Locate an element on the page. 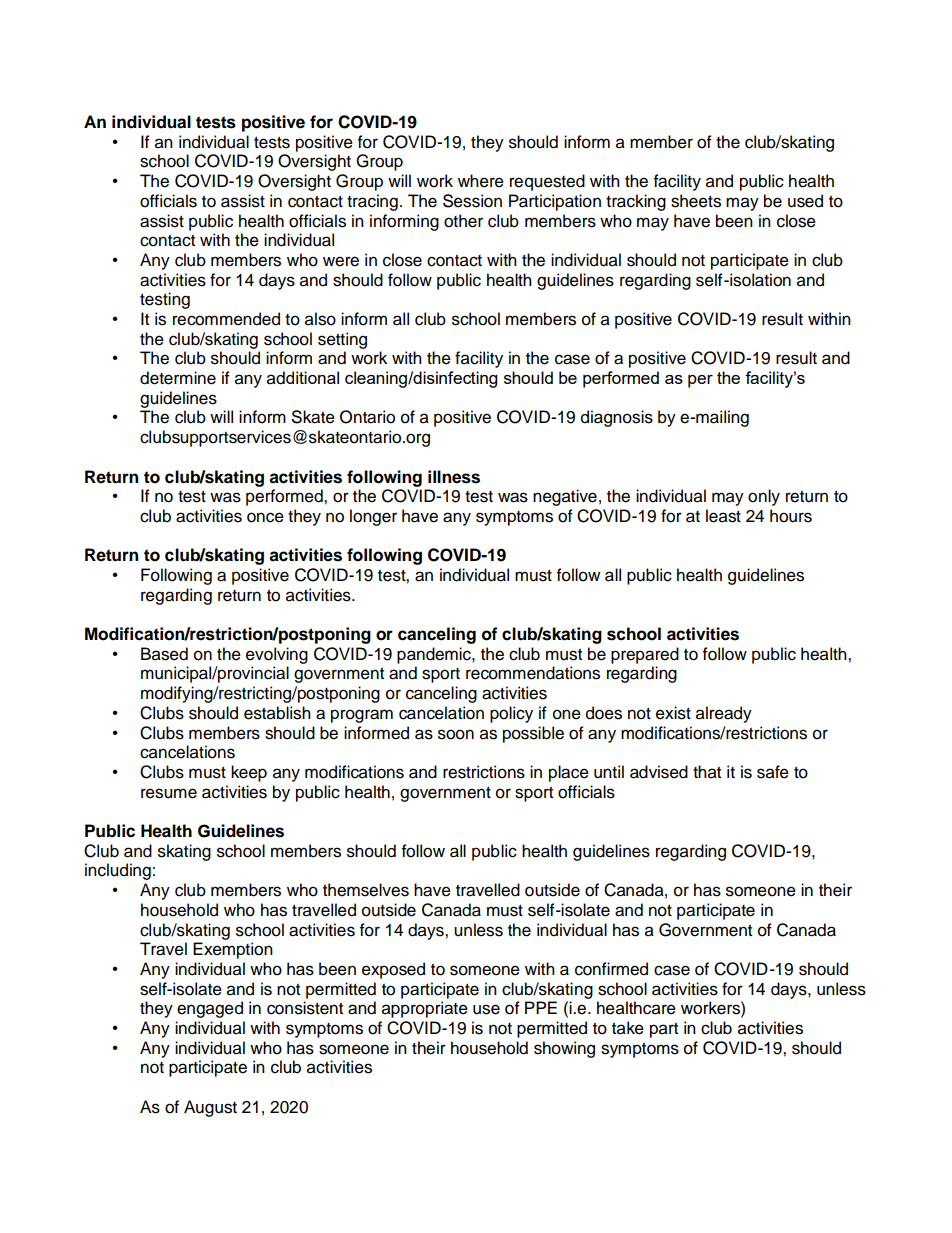 The height and width of the page is (1233, 952). resume is located at coordinates (169, 793).
